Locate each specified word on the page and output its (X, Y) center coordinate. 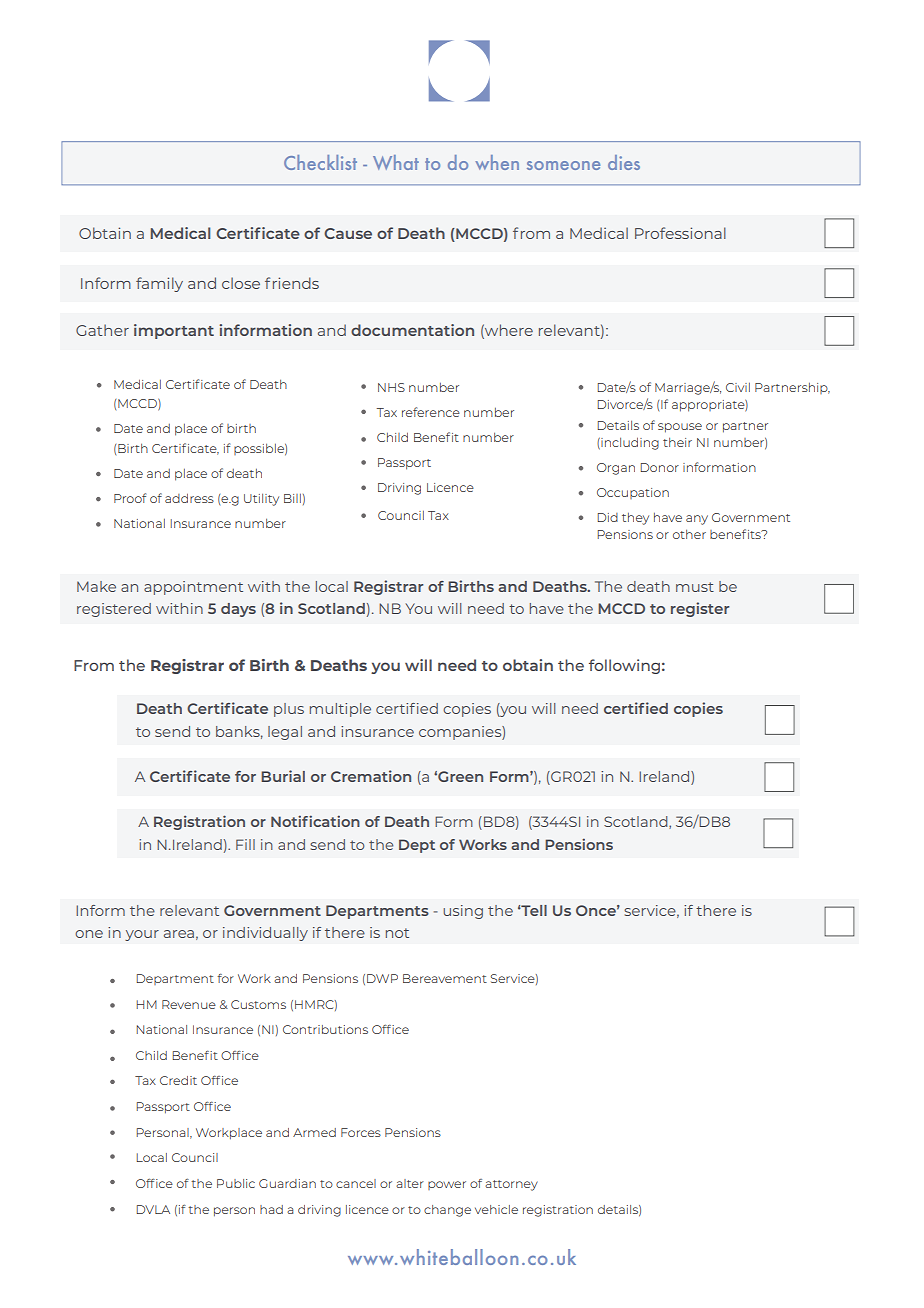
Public (236, 1183)
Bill (292, 498)
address (189, 498)
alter (410, 1183)
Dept (417, 846)
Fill (245, 844)
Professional (680, 233)
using (463, 912)
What (396, 162)
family (159, 284)
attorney (511, 1185)
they (635, 518)
